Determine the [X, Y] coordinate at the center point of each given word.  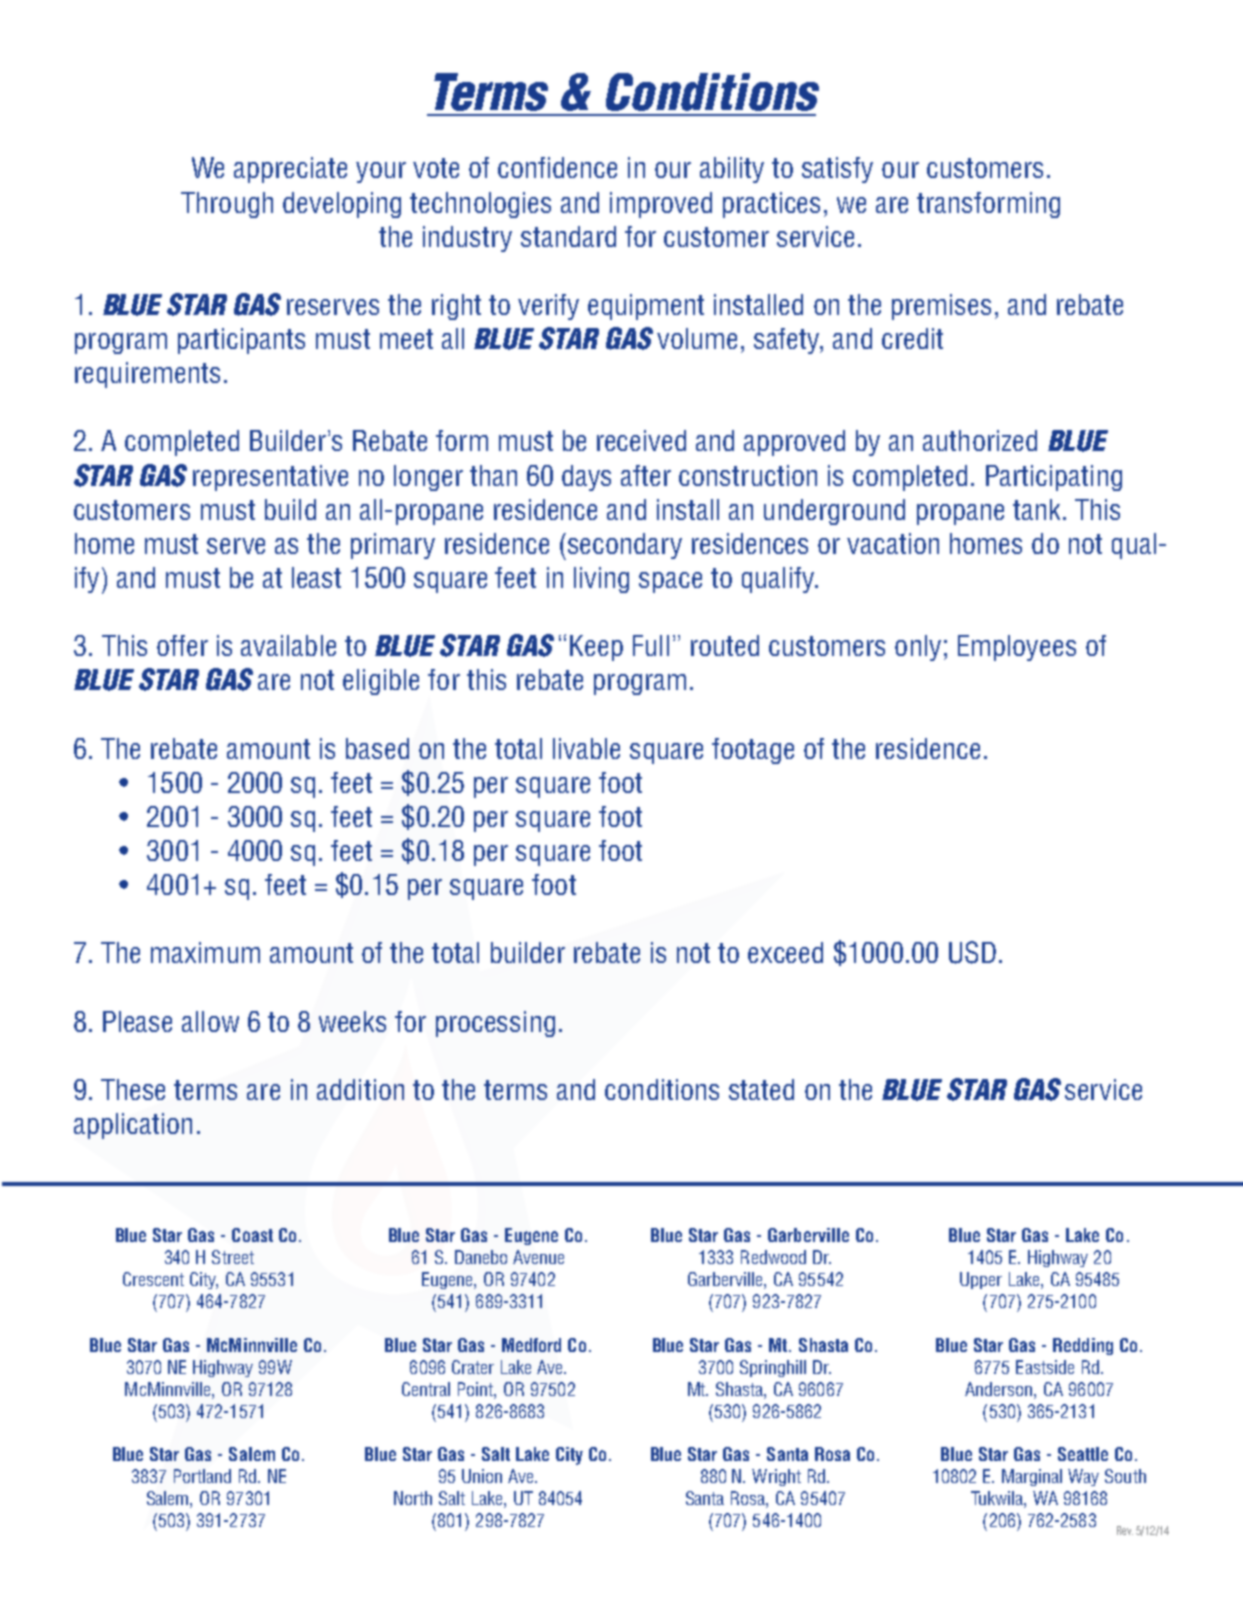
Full [651, 645]
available [288, 645]
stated [761, 1089]
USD [972, 952]
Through [227, 205]
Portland [202, 1476]
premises [941, 307]
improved [661, 205]
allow [210, 1021]
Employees [1017, 648]
